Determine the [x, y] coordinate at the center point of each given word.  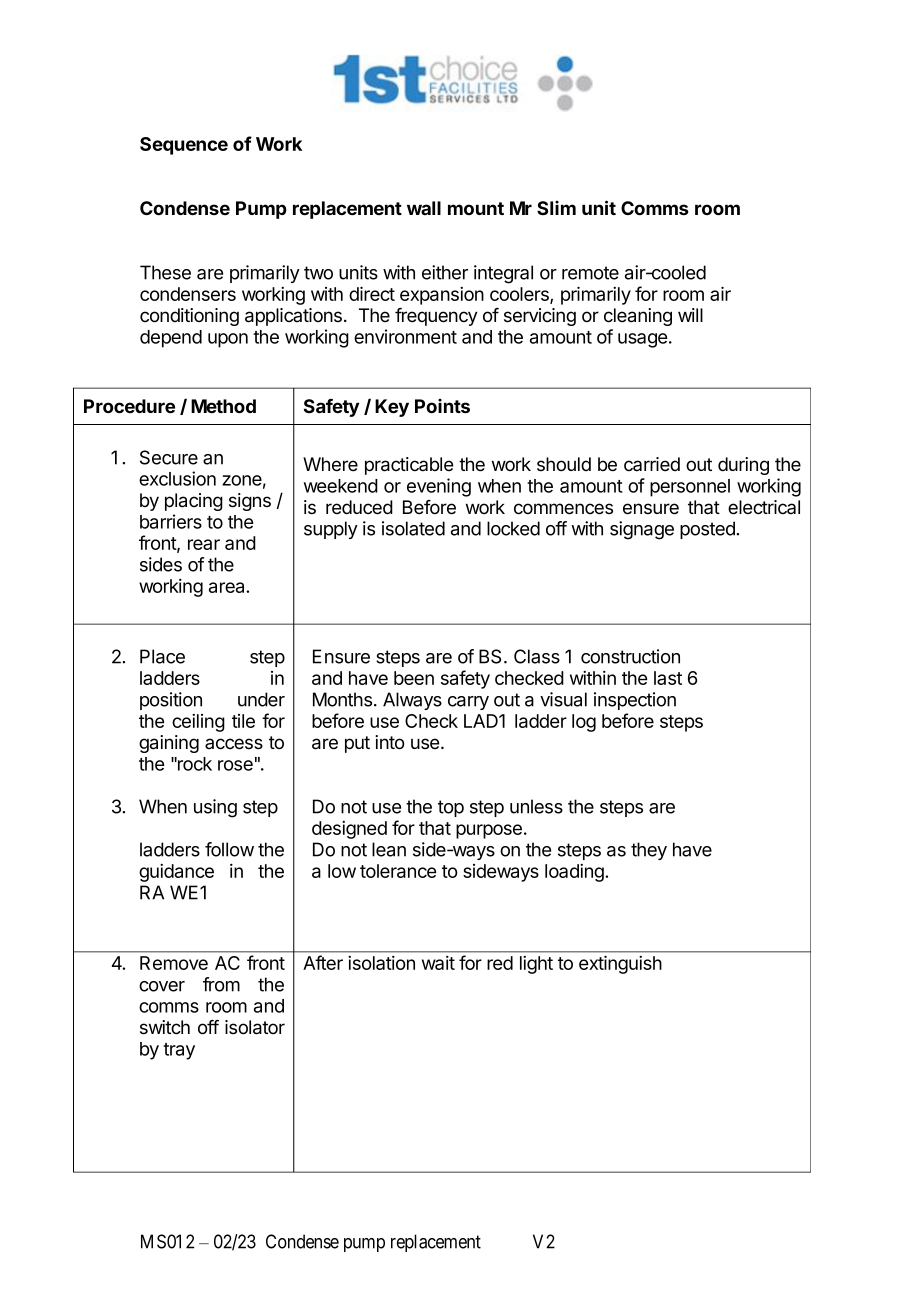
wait [438, 963]
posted [707, 530]
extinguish [620, 964]
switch [165, 1027]
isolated [413, 528]
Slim [556, 208]
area [228, 587]
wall [424, 208]
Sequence [184, 146]
